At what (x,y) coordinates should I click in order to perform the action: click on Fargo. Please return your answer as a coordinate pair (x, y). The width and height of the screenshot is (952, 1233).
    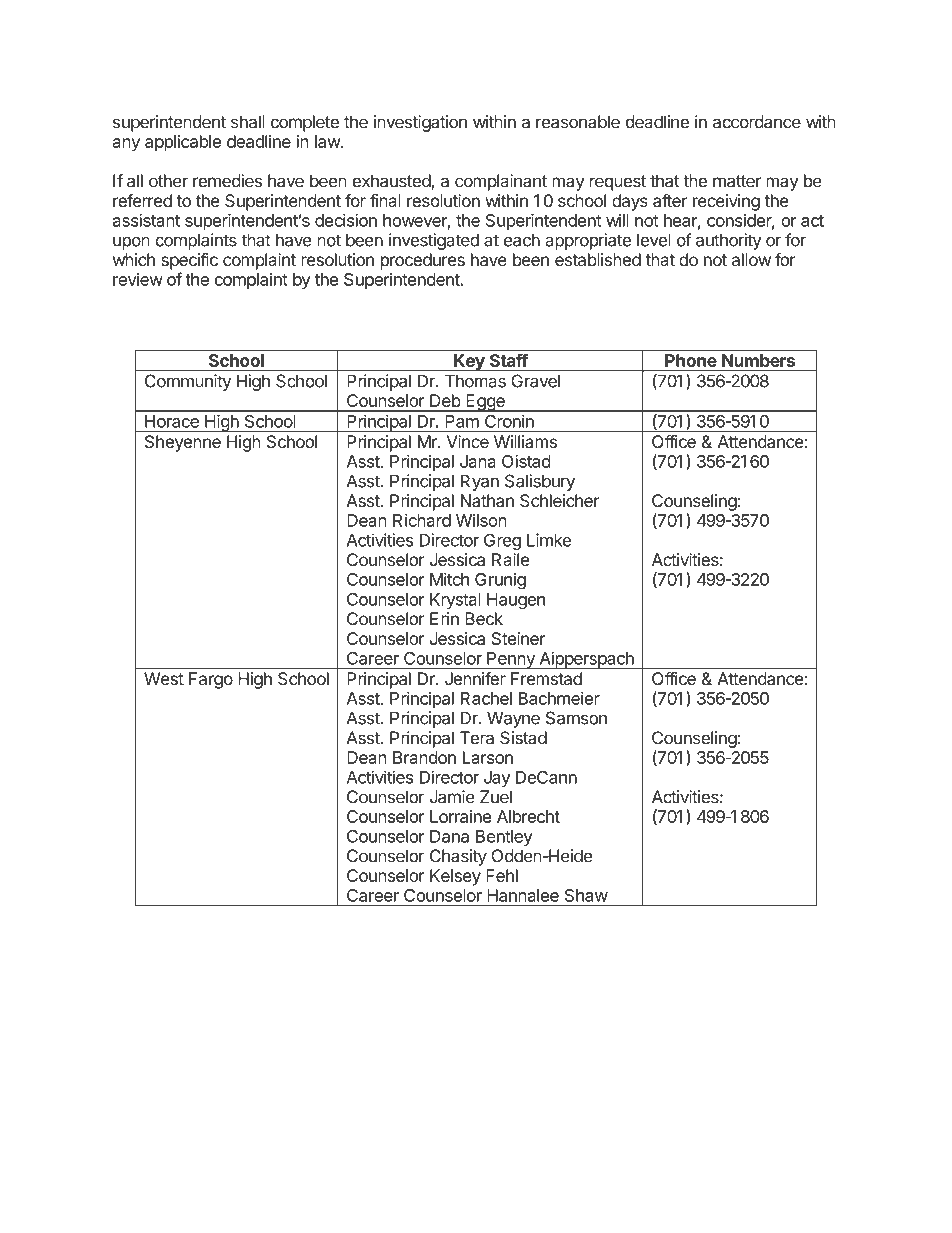
    Looking at the image, I should click on (211, 680).
